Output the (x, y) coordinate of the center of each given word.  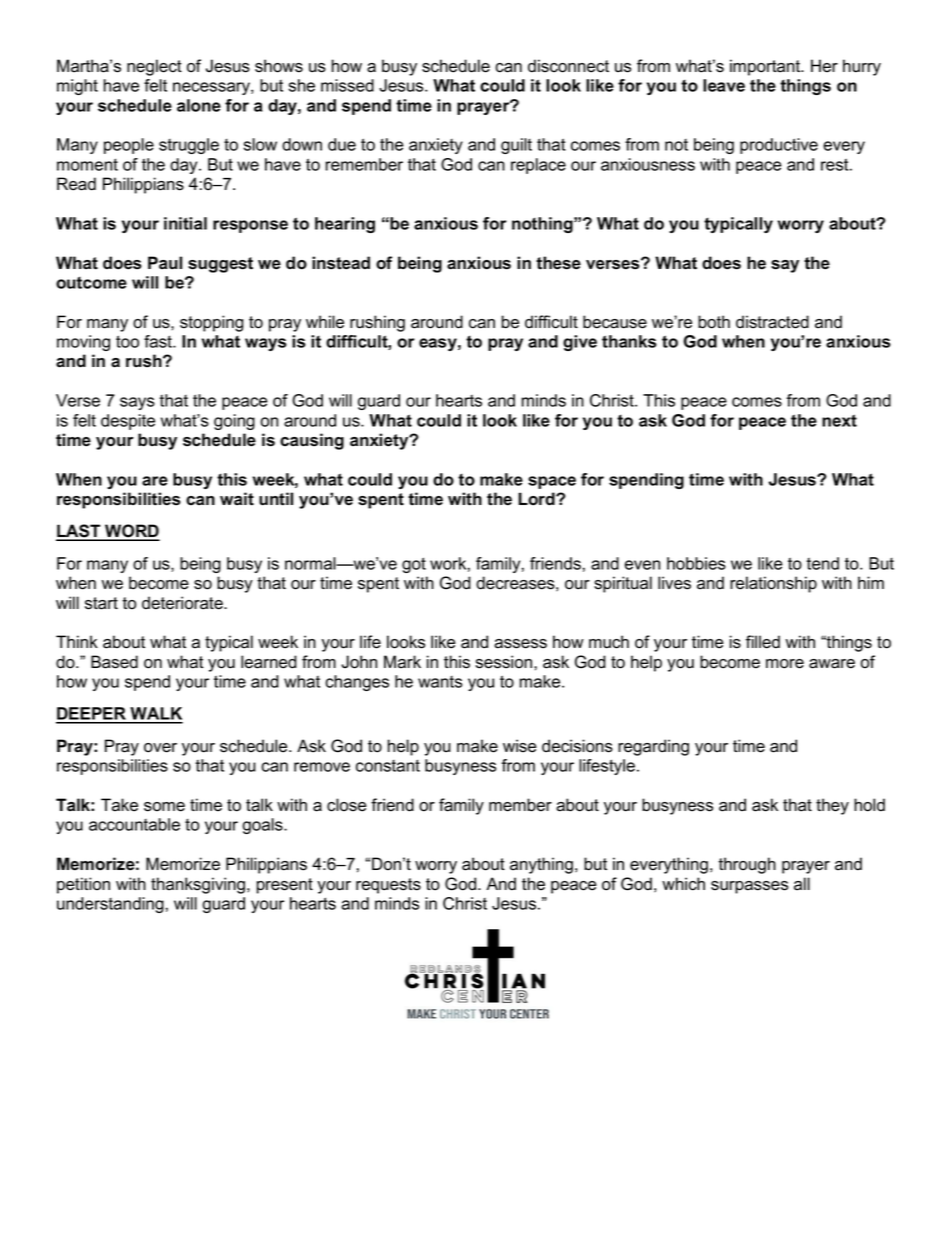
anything (541, 865)
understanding (110, 905)
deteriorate (183, 603)
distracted (772, 322)
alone (199, 105)
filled (763, 642)
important (766, 67)
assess (520, 644)
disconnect (568, 66)
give (580, 343)
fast (159, 341)
